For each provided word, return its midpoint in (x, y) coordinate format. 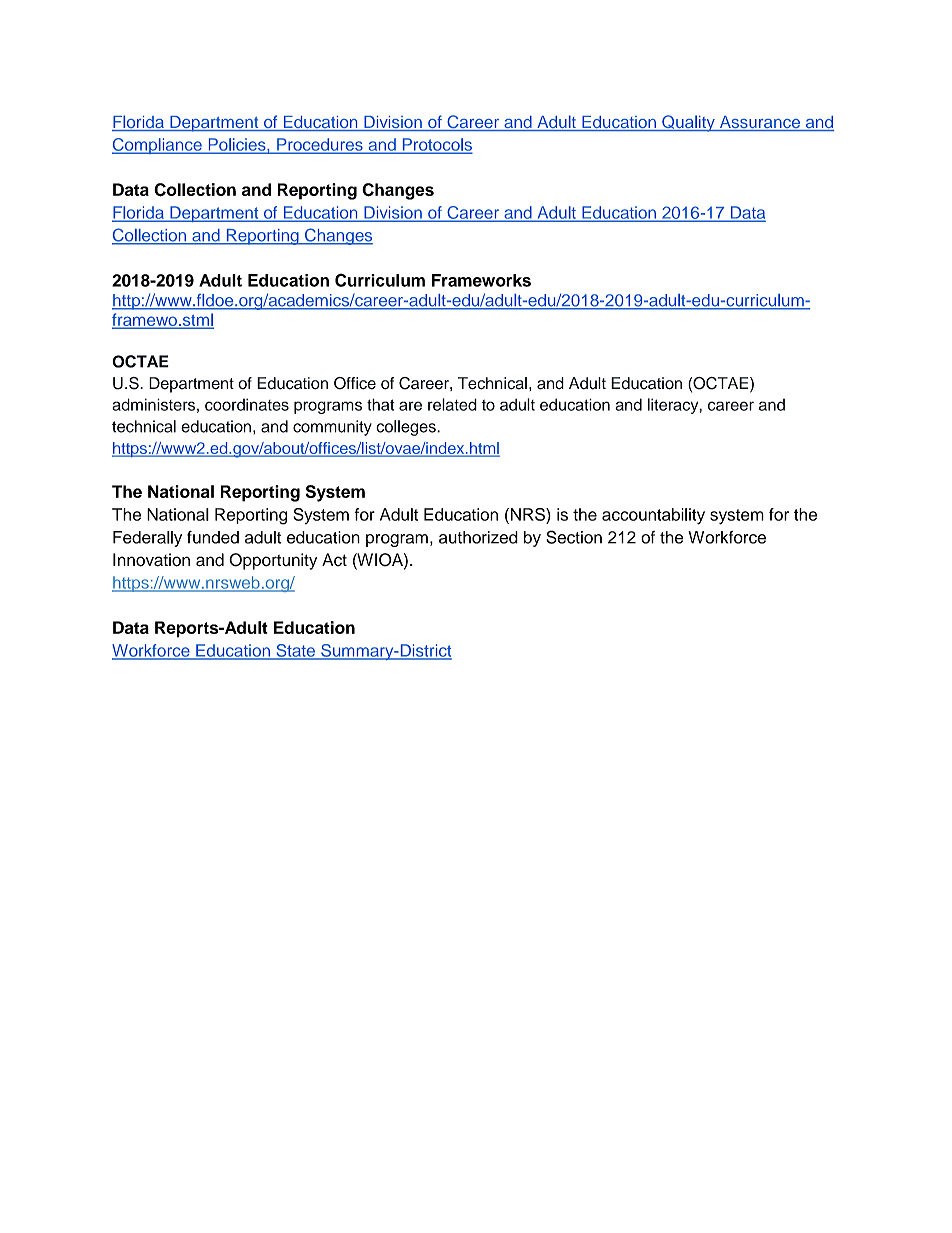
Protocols (436, 145)
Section (574, 537)
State (295, 651)
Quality (688, 123)
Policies (237, 145)
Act (334, 559)
